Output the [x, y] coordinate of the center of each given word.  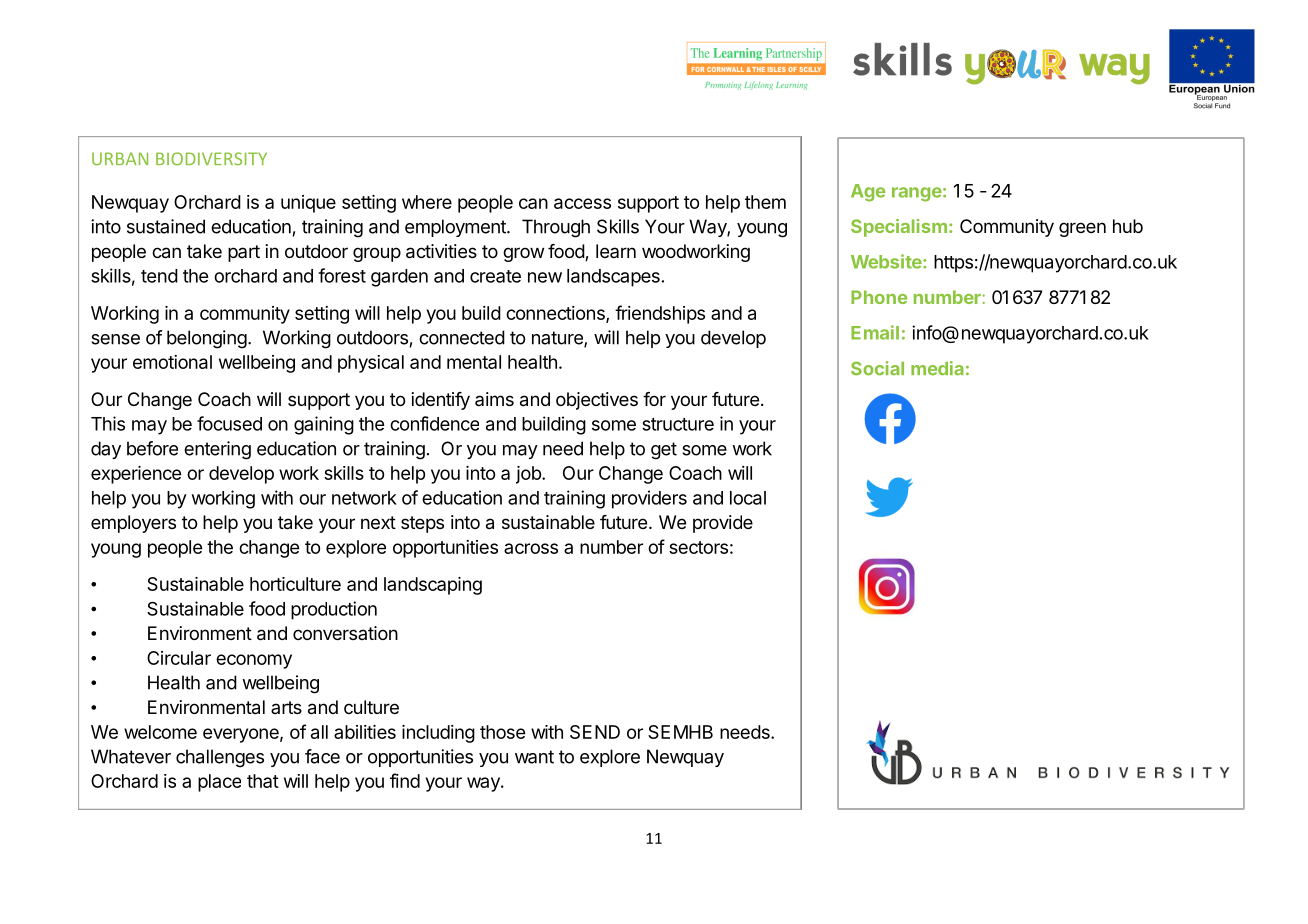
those [502, 732]
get [664, 451]
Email [875, 332]
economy [254, 661]
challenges [220, 758]
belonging [207, 339]
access [582, 203]
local [748, 498]
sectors [698, 547]
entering [217, 450]
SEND [595, 732]
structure [678, 424]
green [1082, 229]
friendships [660, 314]
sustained [166, 226]
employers [133, 524]
